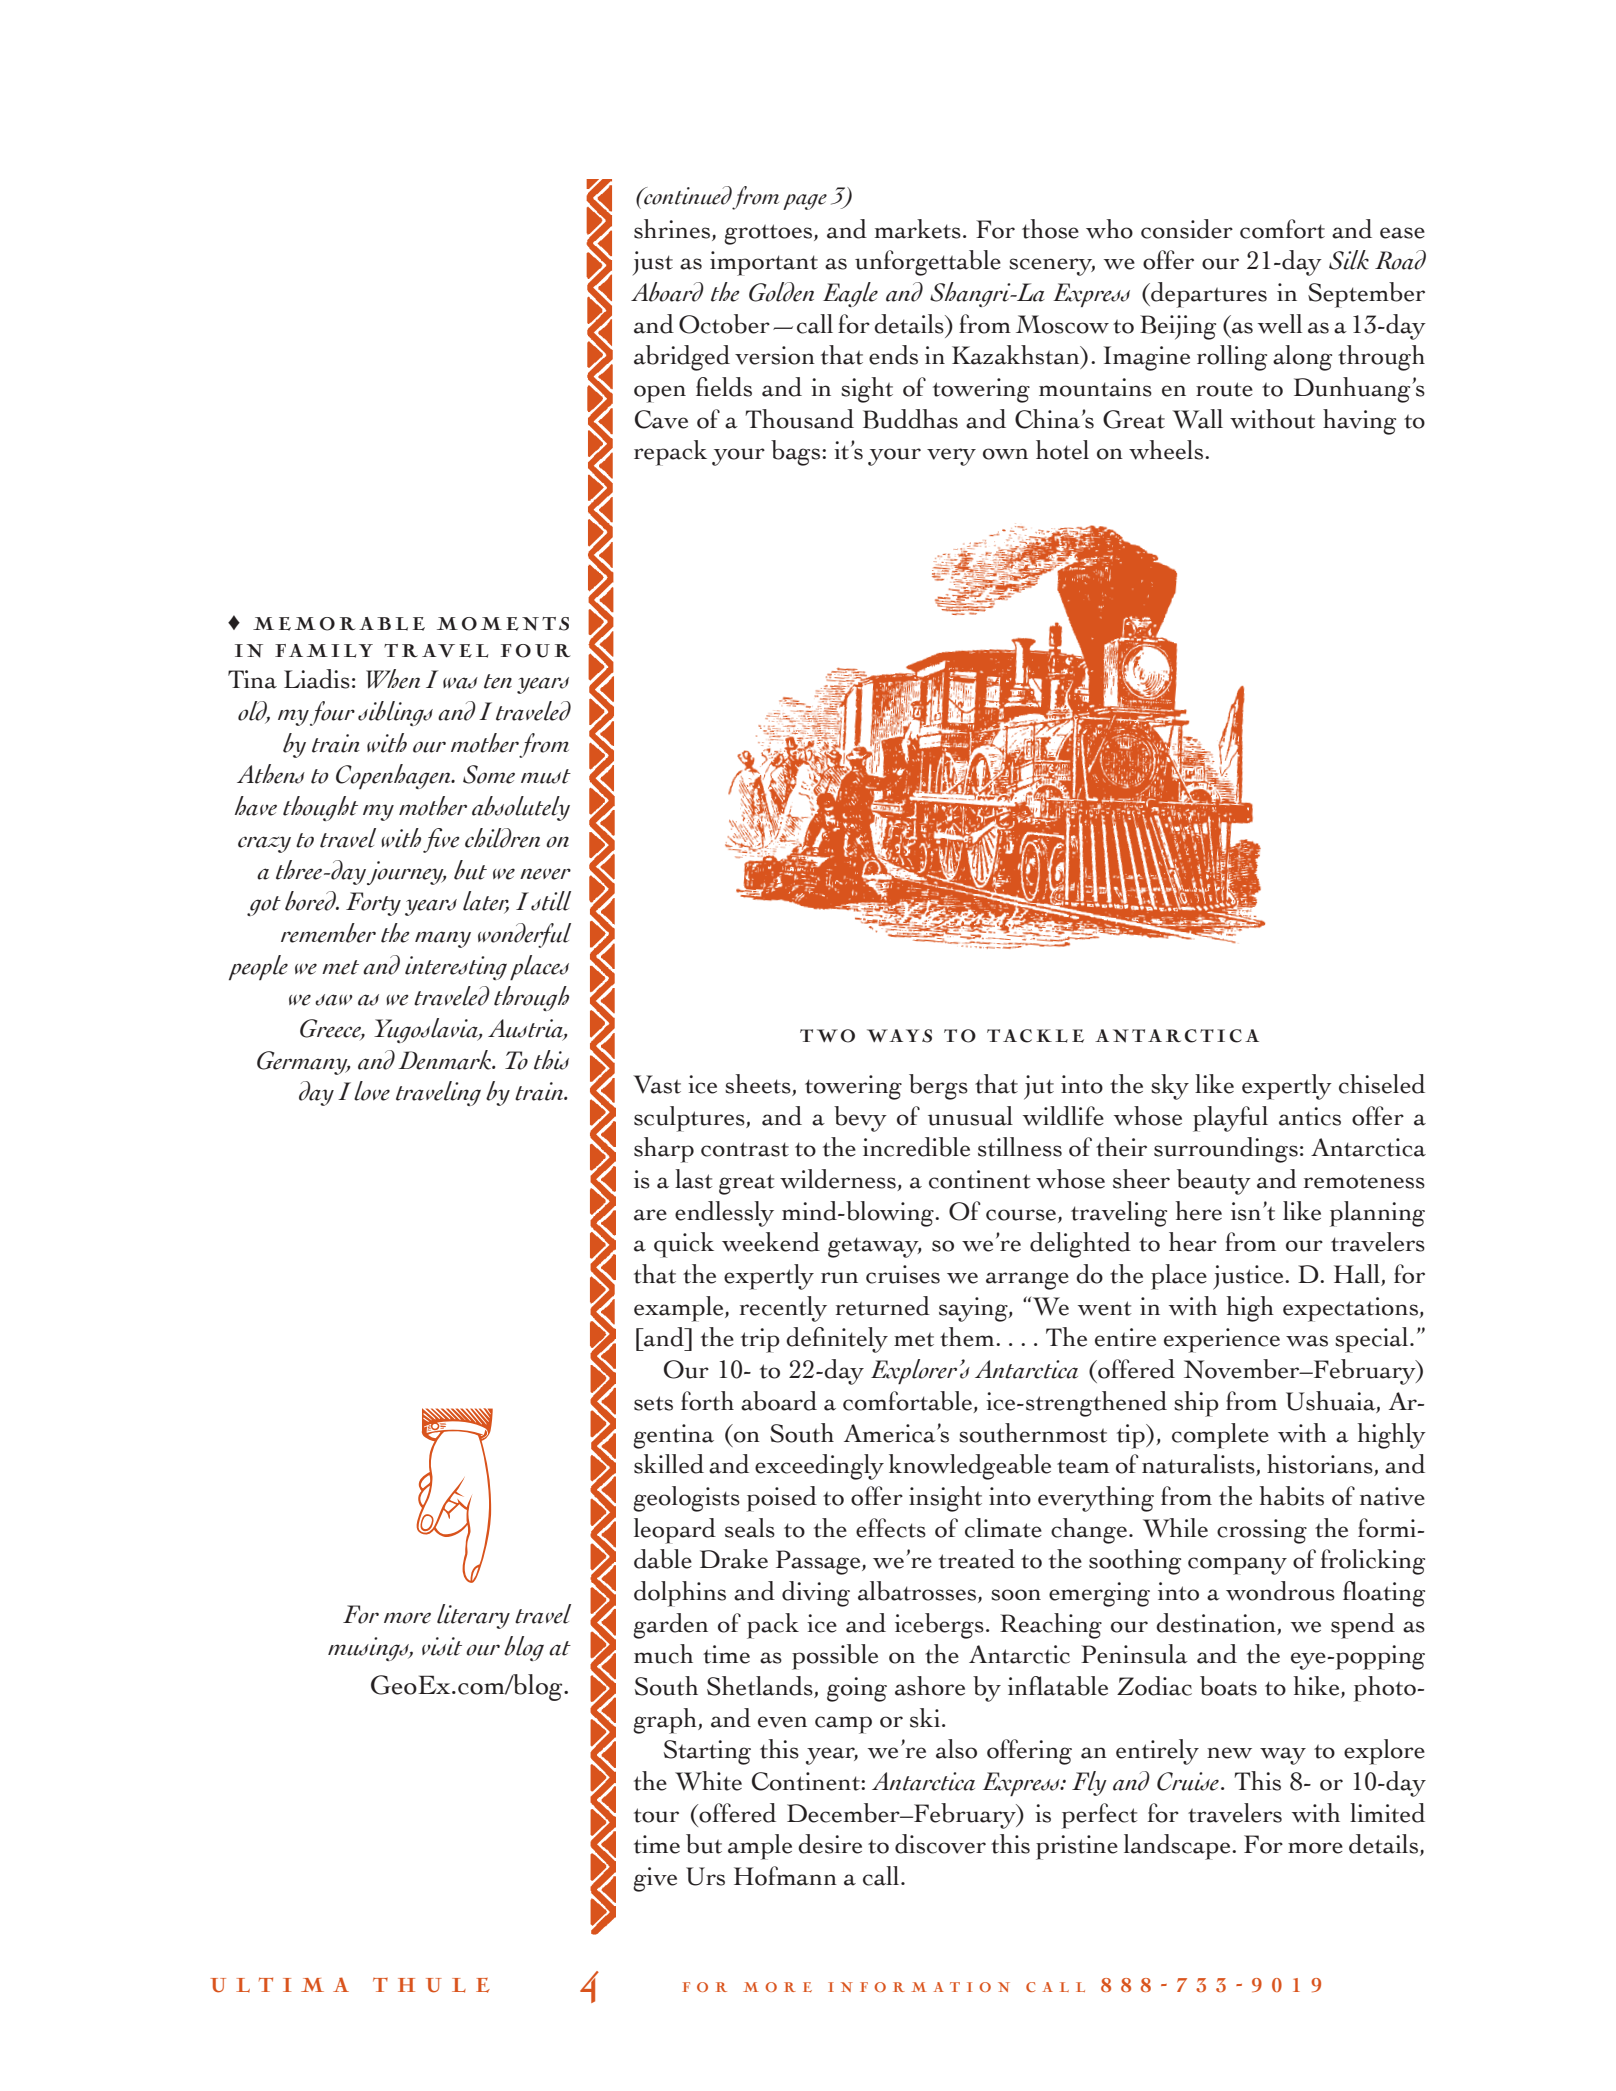 This page has height=2091, width=1616. What do you see at coordinates (819, 1467) in the page?
I see `exceedingly` at bounding box center [819, 1467].
